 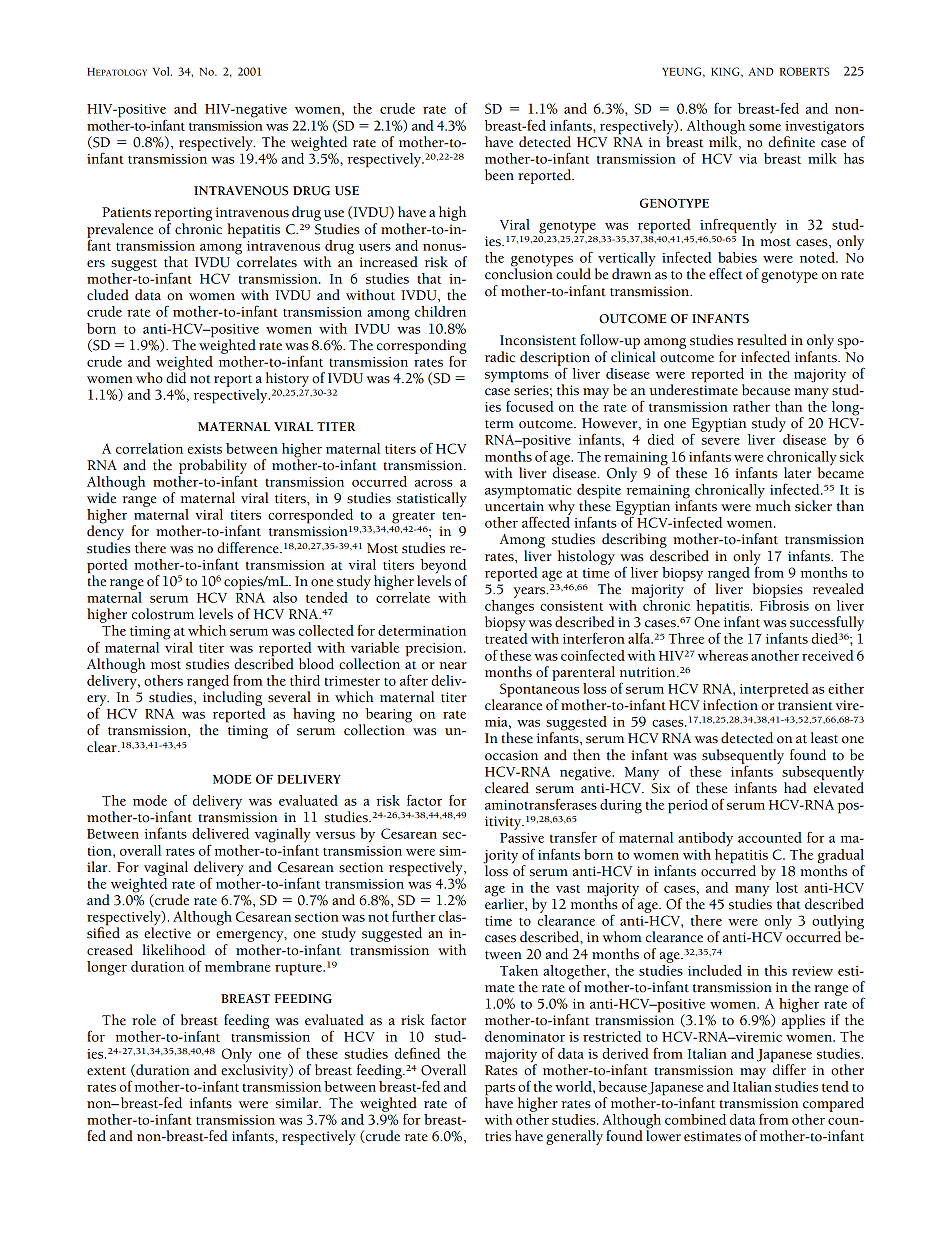 I want to click on changes, so click(x=509, y=607).
